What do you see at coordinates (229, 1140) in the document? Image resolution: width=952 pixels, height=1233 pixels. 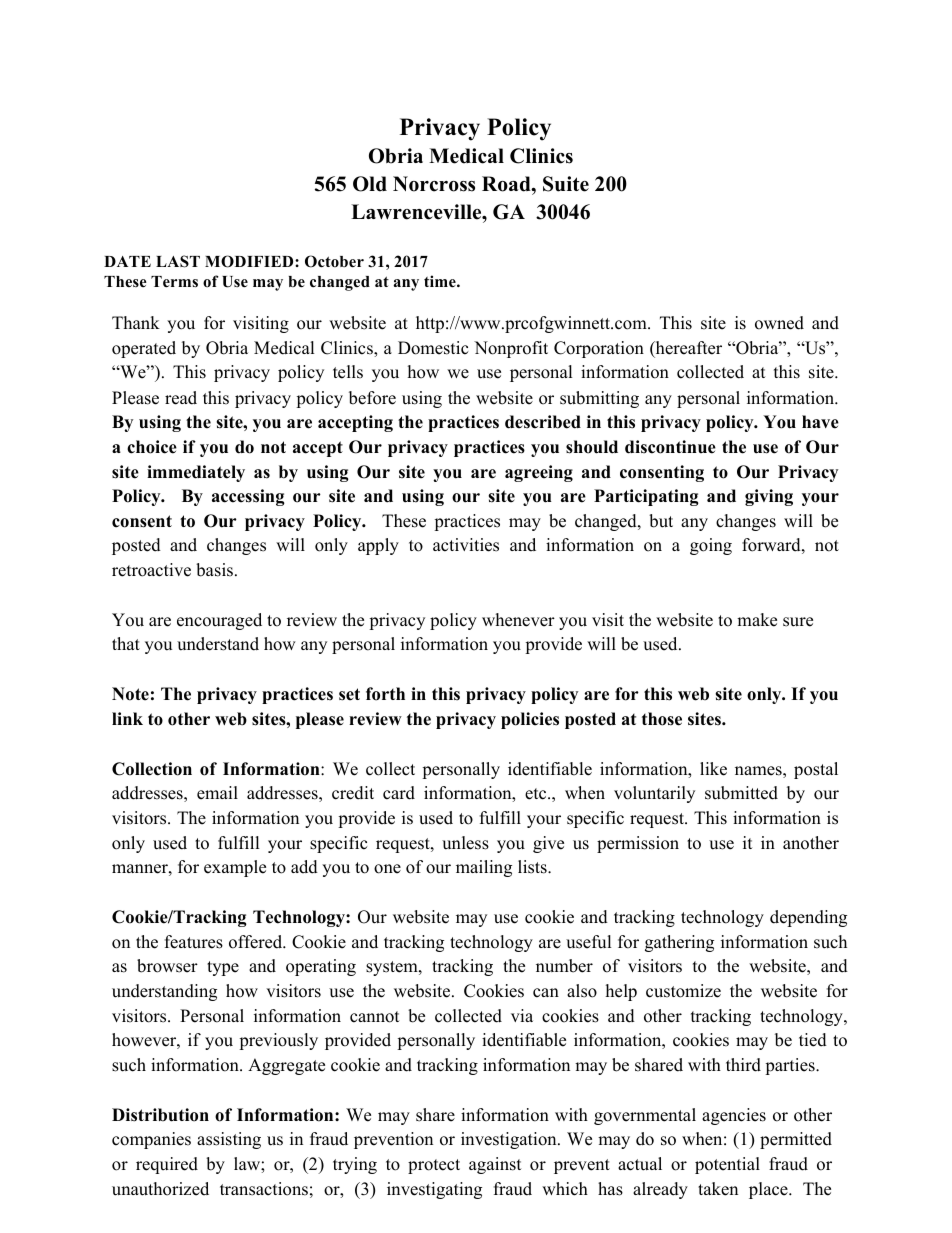 I see `assisting` at bounding box center [229, 1140].
